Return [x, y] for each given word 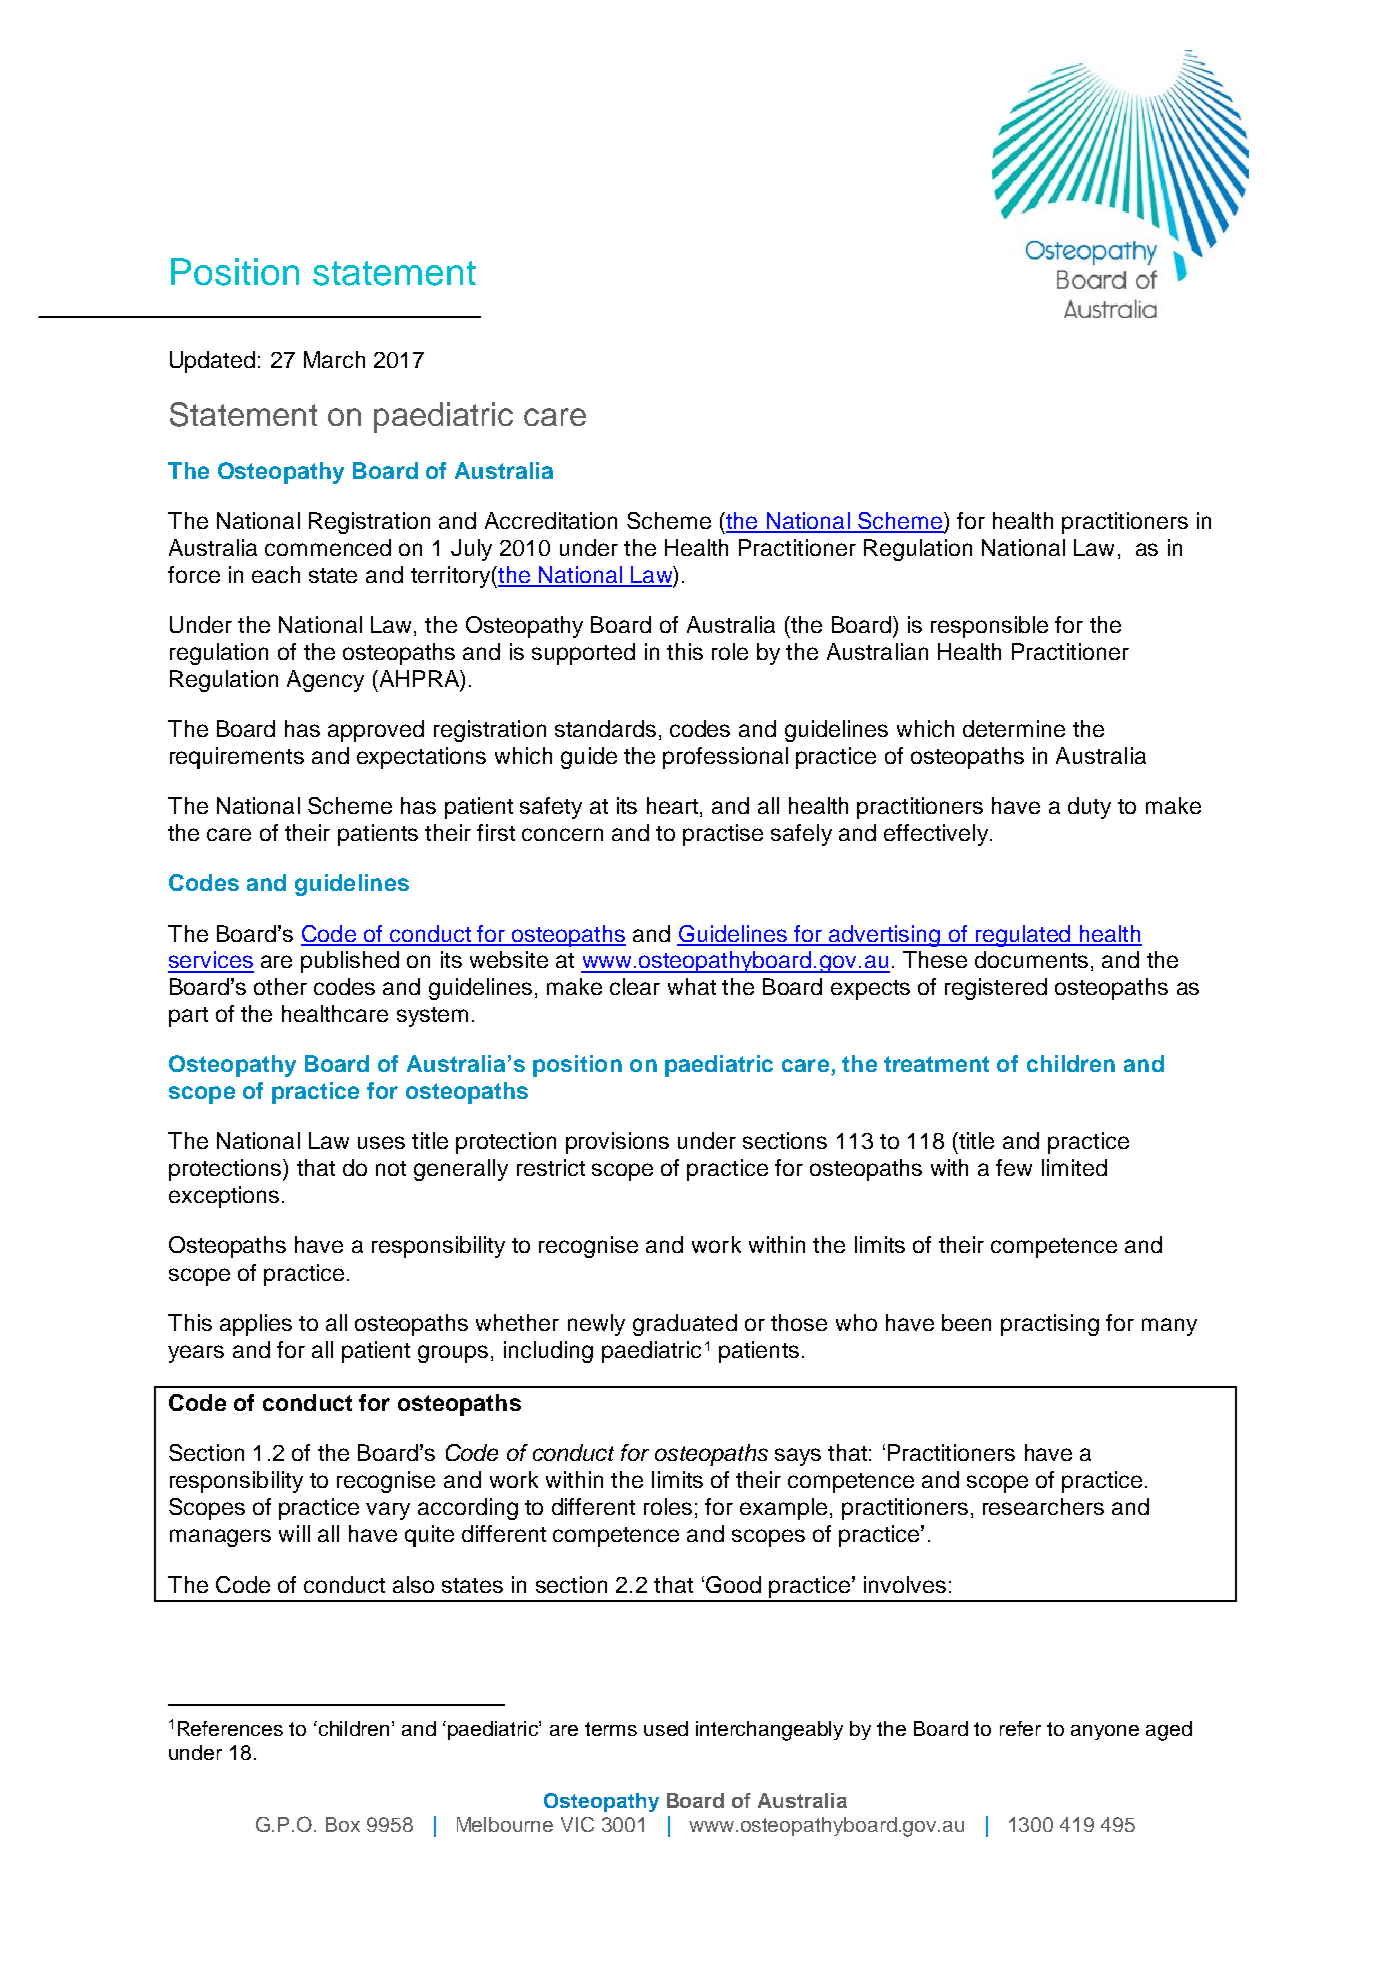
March [334, 359]
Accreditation [551, 520]
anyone [1105, 1732]
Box [343, 1824]
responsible [989, 627]
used [666, 1728]
